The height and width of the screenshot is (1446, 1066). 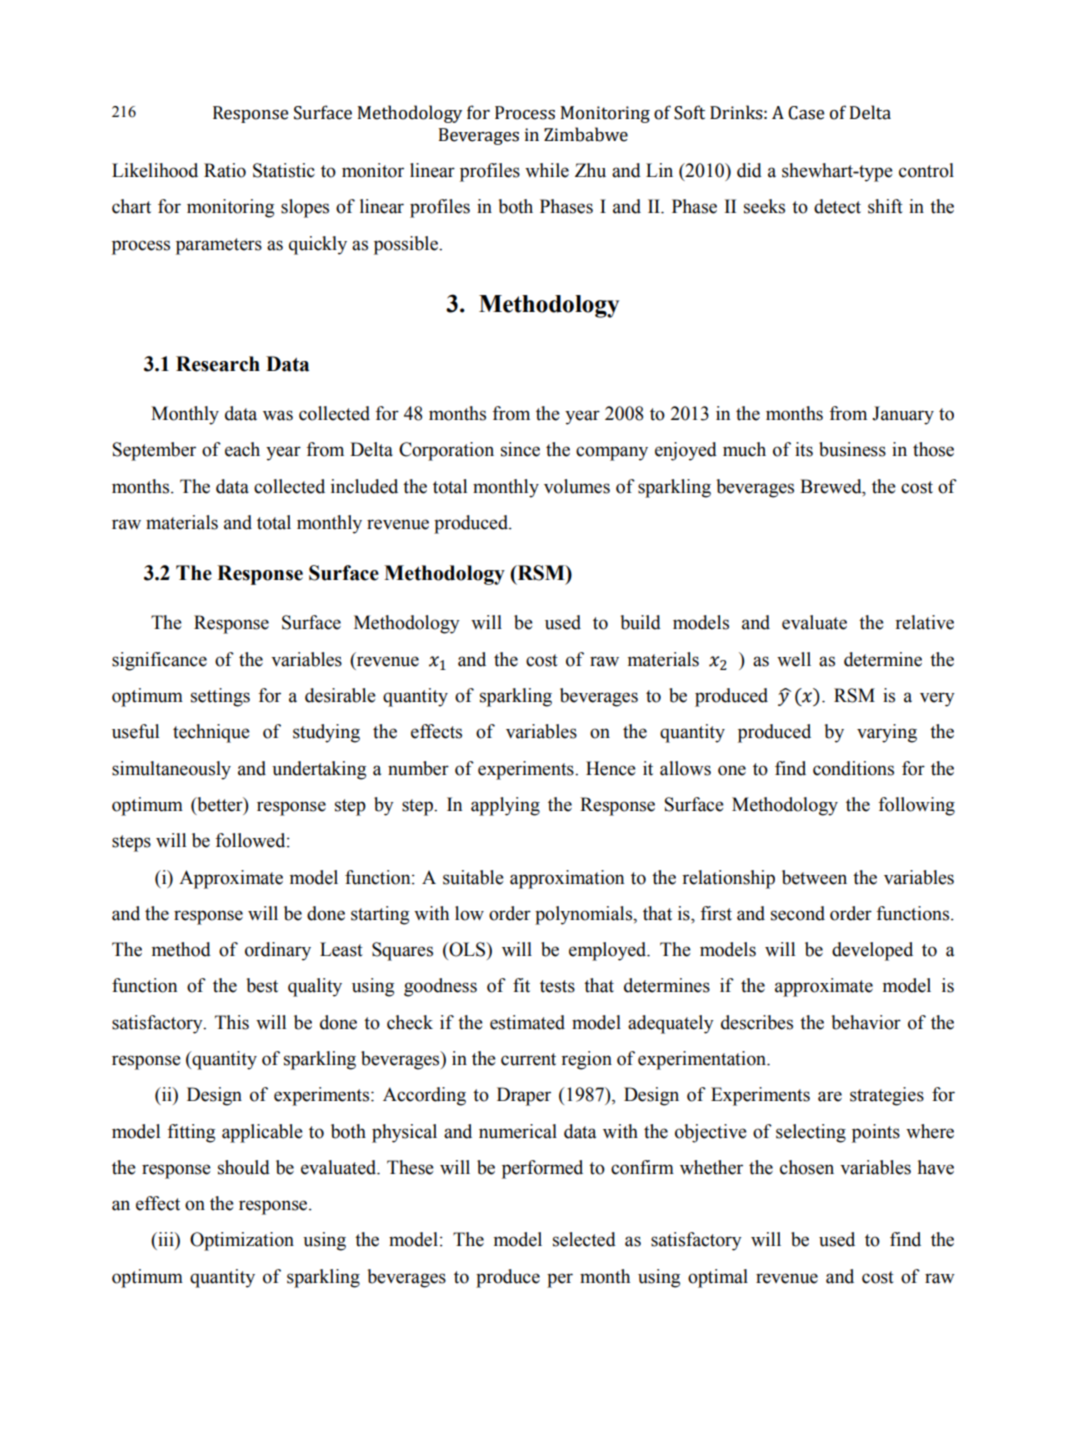 What do you see at coordinates (837, 206) in the screenshot?
I see `detect` at bounding box center [837, 206].
